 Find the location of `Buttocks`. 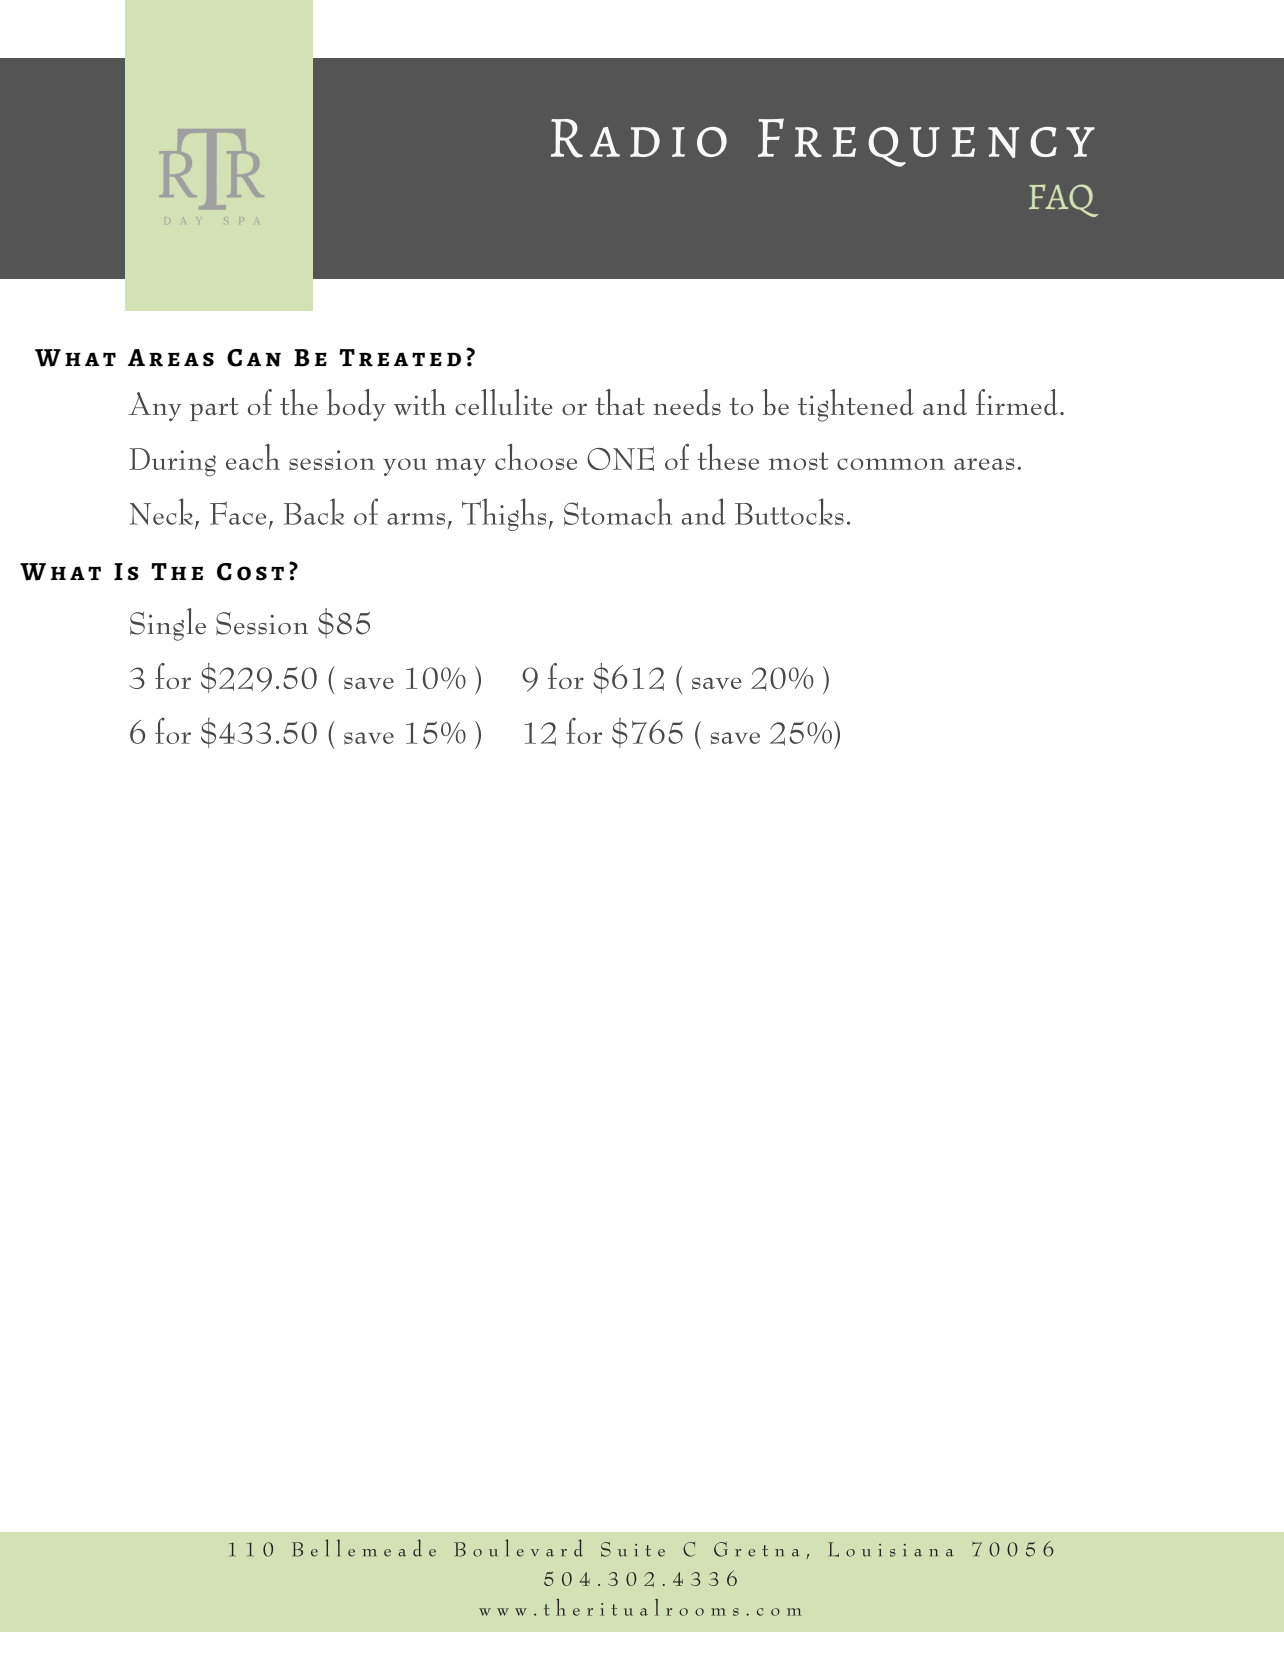

Buttocks is located at coordinates (789, 511).
